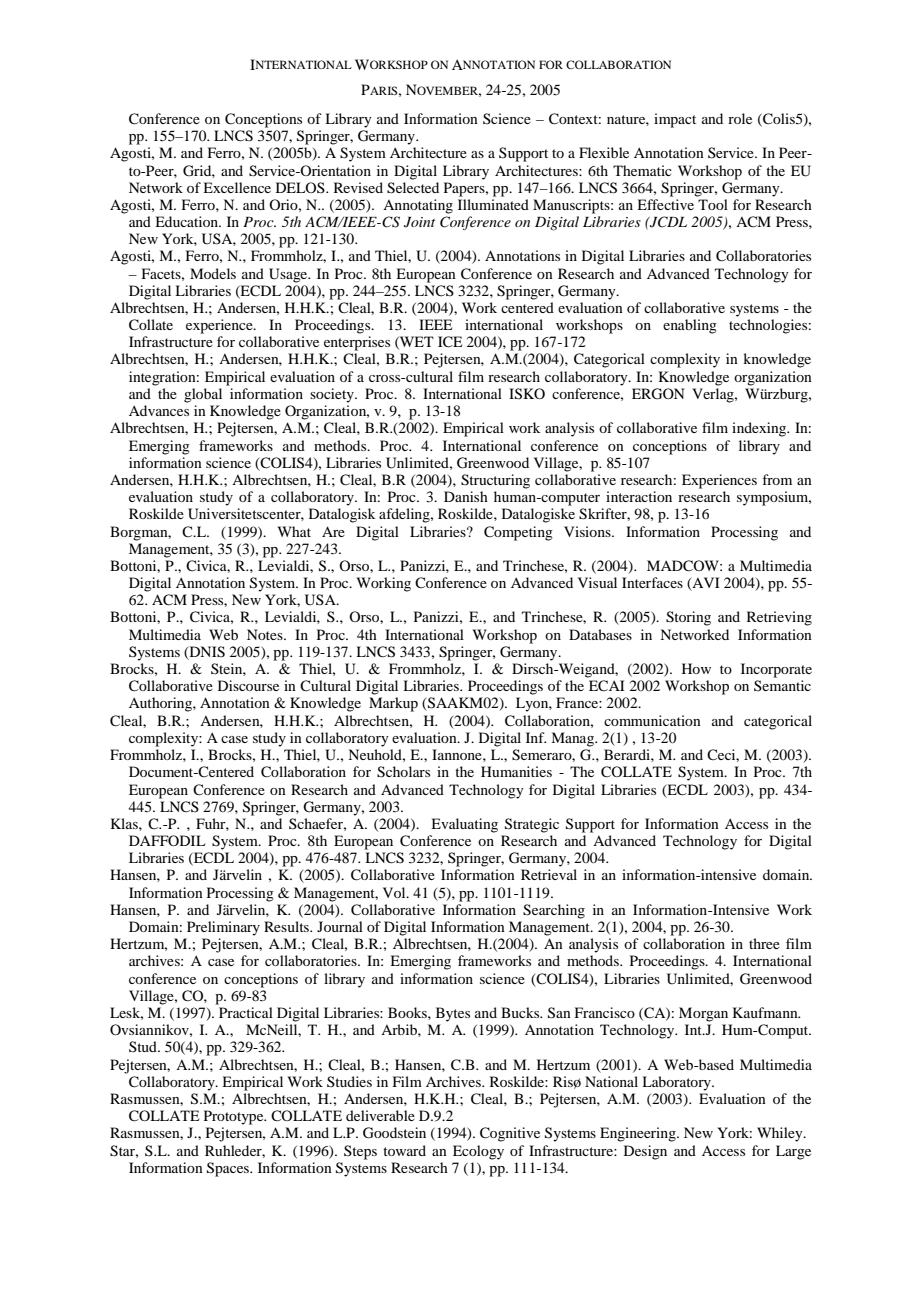 Image resolution: width=924 pixels, height=1308 pixels. What do you see at coordinates (478, 1152) in the document?
I see `Ecology` at bounding box center [478, 1152].
